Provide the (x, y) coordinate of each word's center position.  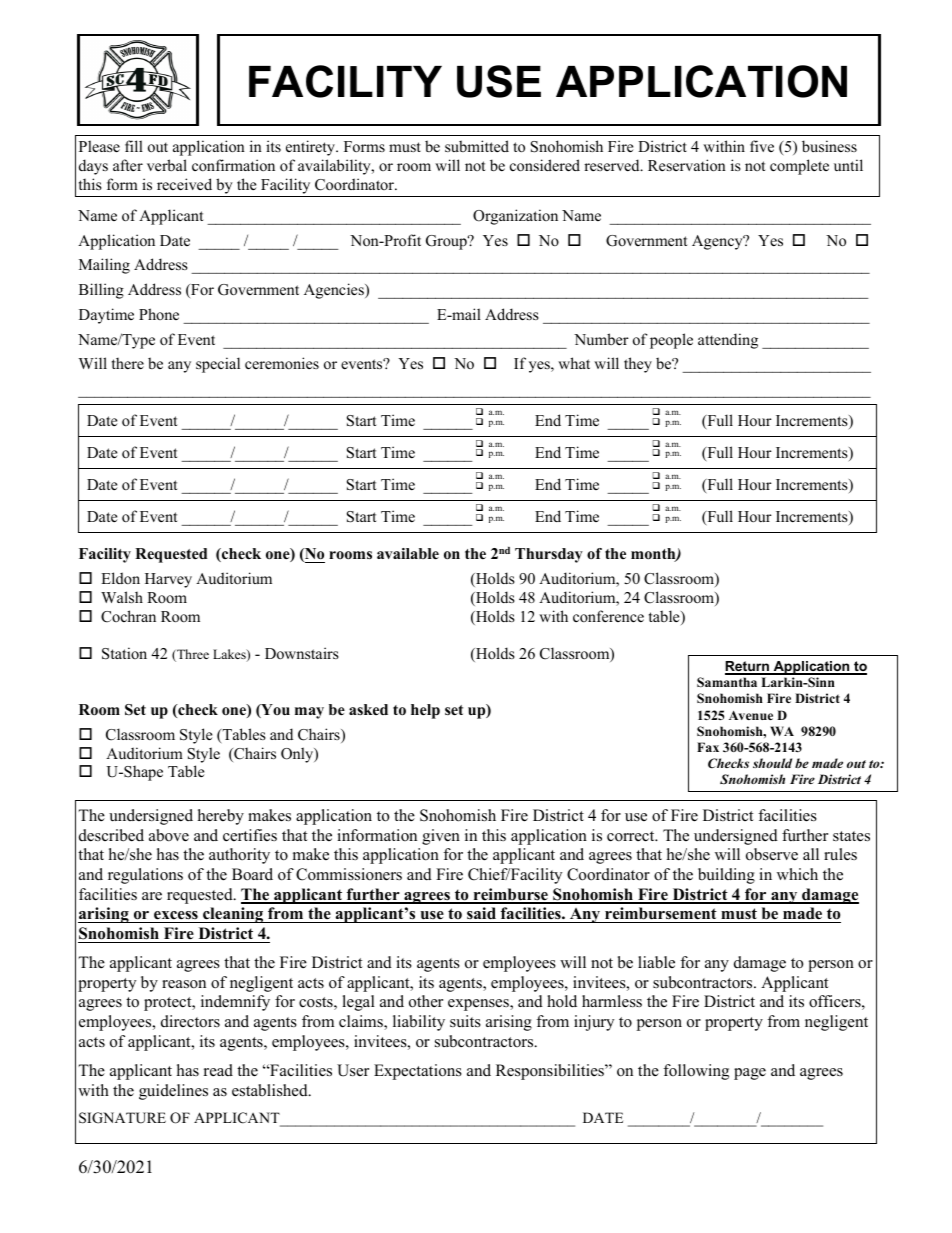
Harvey (168, 580)
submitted (477, 146)
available (408, 553)
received (184, 184)
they (638, 365)
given (441, 837)
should (772, 763)
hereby (221, 817)
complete (799, 167)
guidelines (173, 1092)
